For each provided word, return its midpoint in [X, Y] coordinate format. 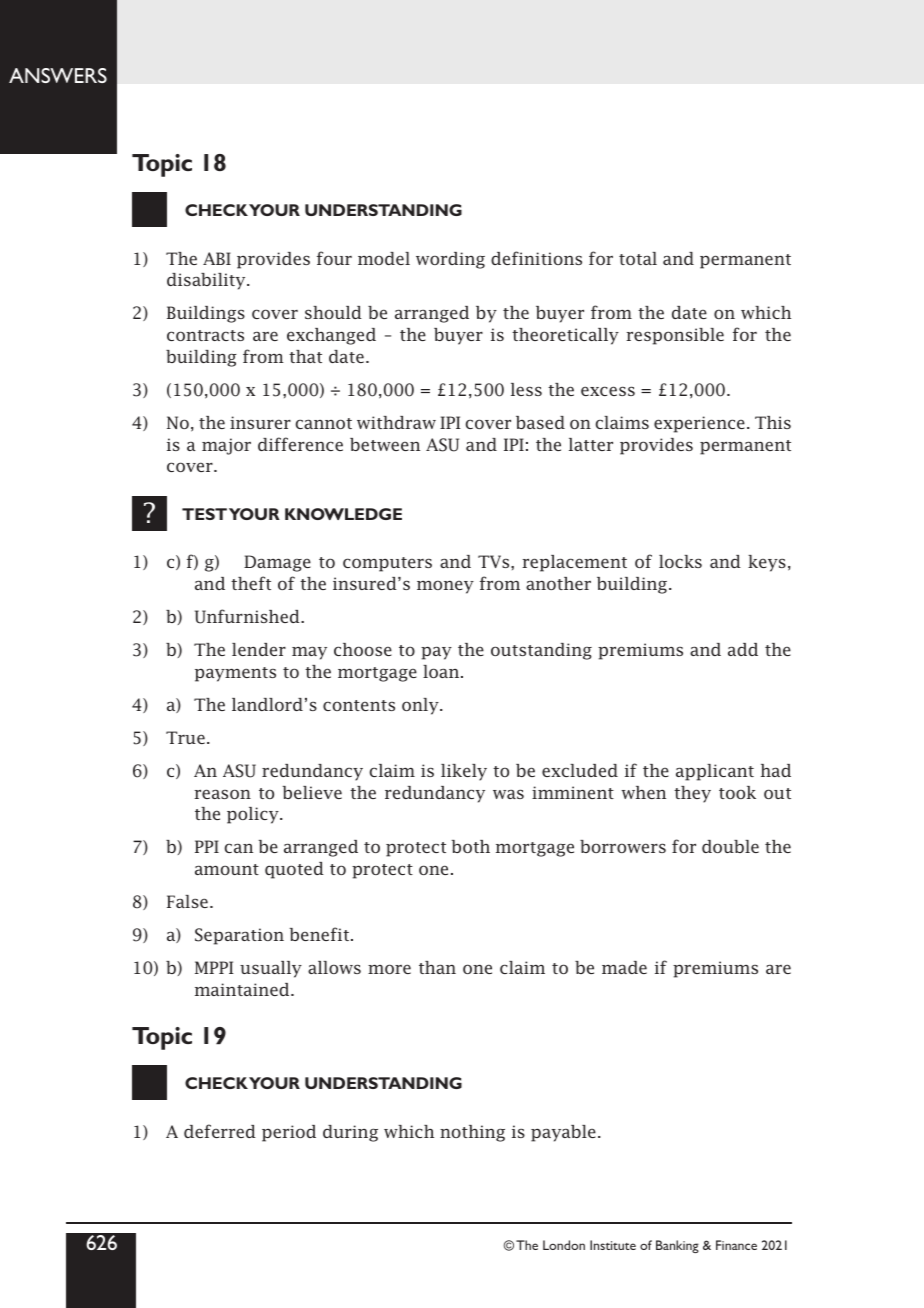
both [470, 846]
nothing [472, 1133]
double [730, 846]
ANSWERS [58, 75]
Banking [677, 1246]
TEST [204, 514]
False [187, 901]
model [384, 258]
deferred [220, 1131]
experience [699, 424]
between [385, 444]
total [638, 258]
